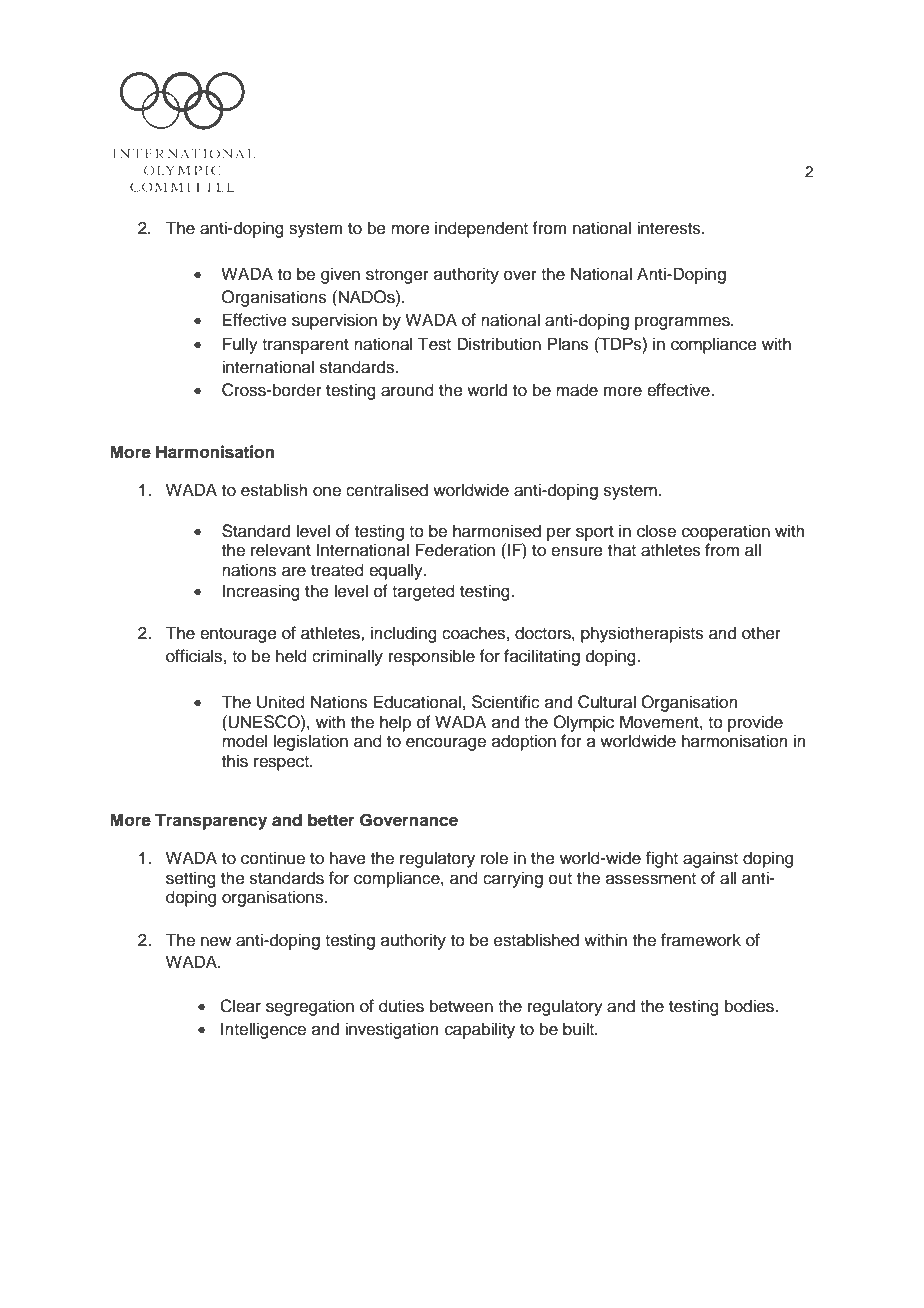 Image resolution: width=924 pixels, height=1308 pixels. What do you see at coordinates (240, 1006) in the screenshot?
I see `Clear` at bounding box center [240, 1006].
